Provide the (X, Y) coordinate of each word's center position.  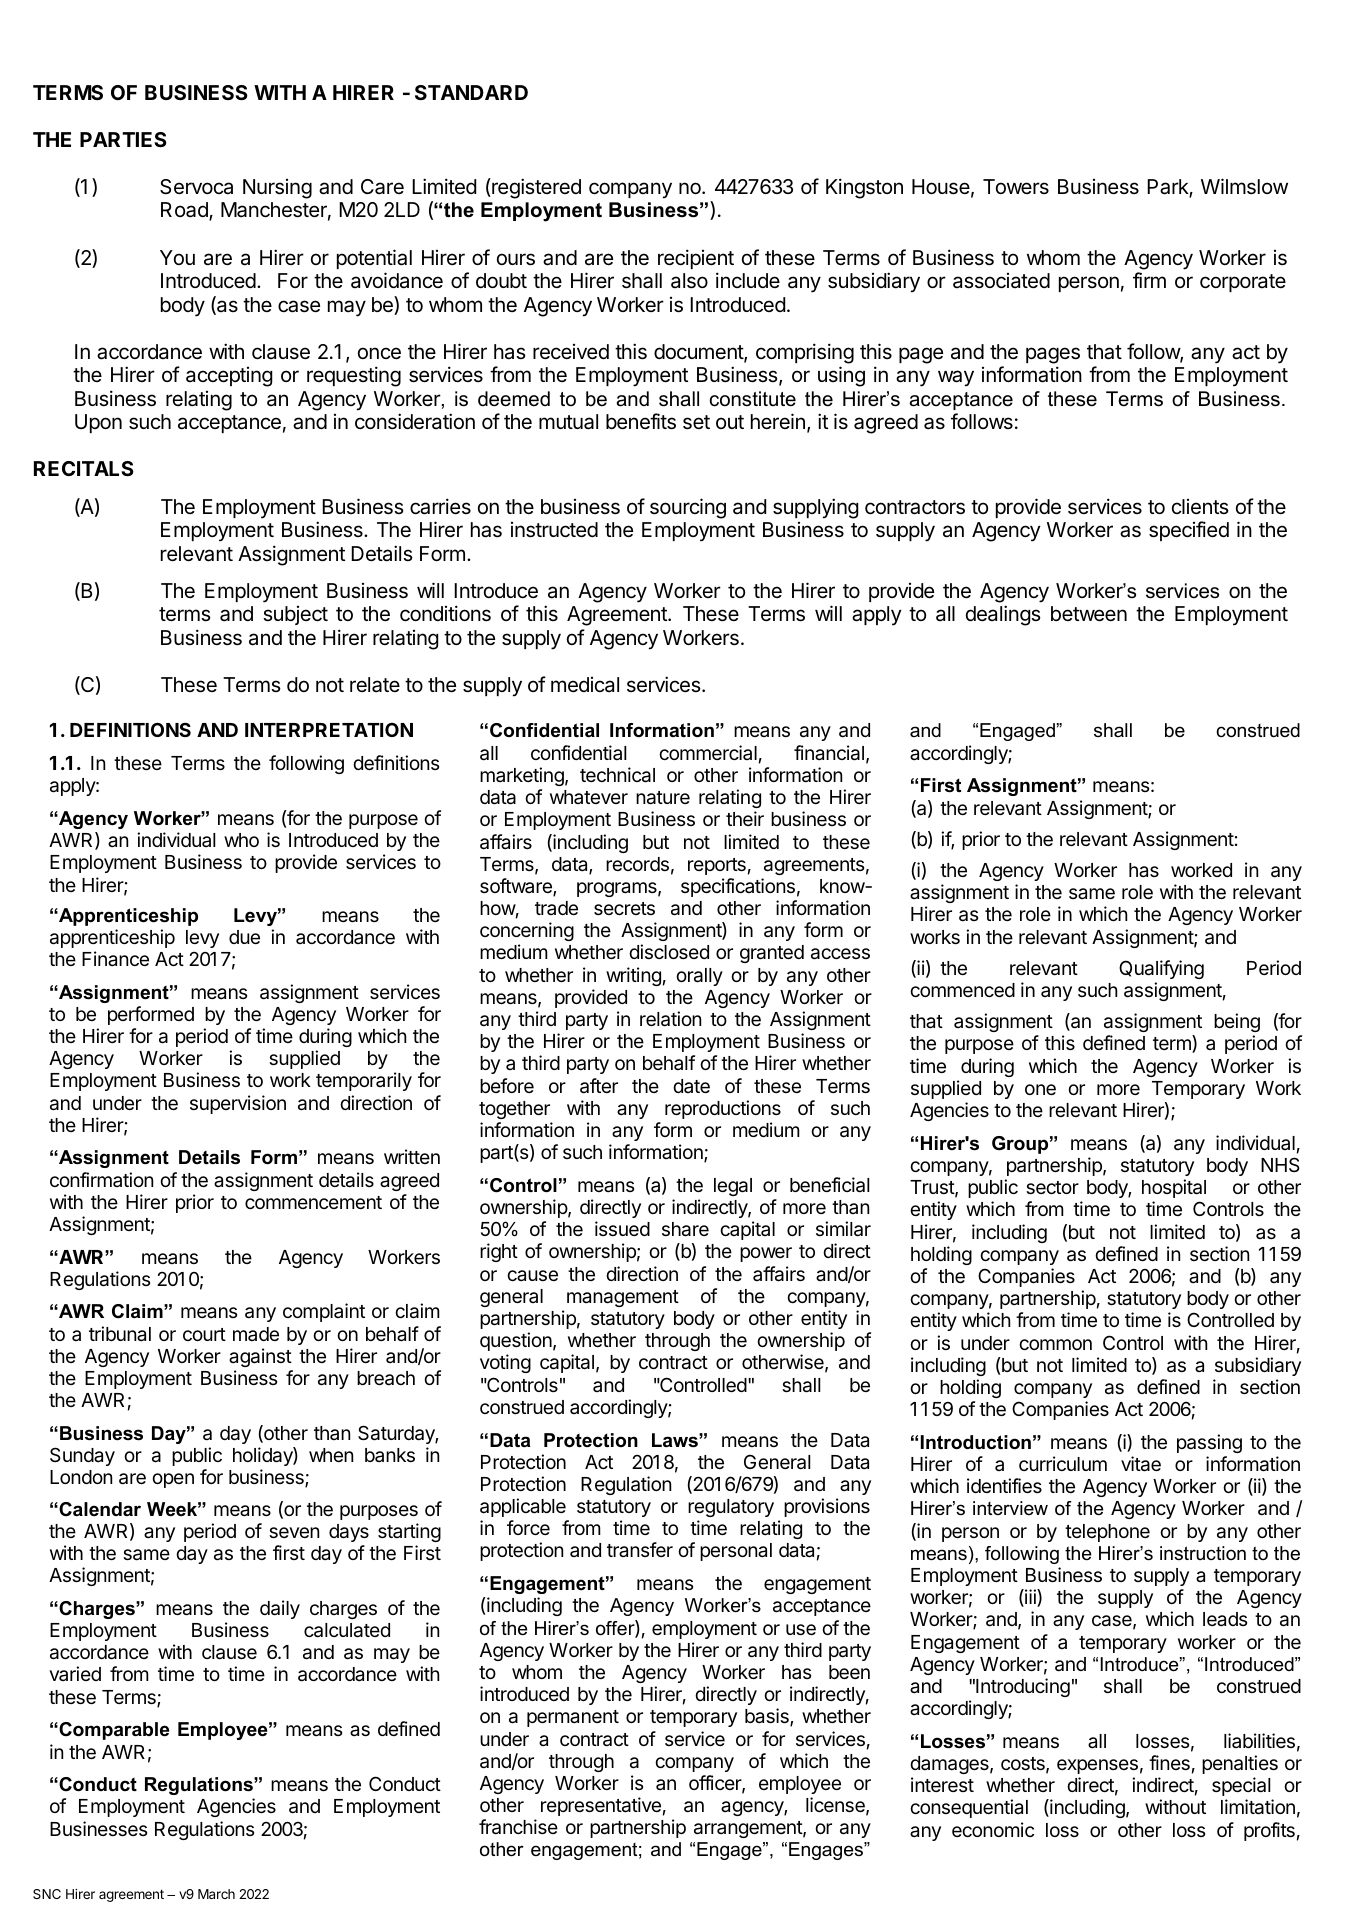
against (260, 1357)
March (216, 1894)
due (244, 937)
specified (1189, 531)
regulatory (731, 1508)
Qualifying (1161, 969)
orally (699, 977)
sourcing (688, 508)
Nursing (277, 189)
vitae (1141, 1464)
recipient (696, 259)
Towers (1016, 186)
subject (295, 615)
